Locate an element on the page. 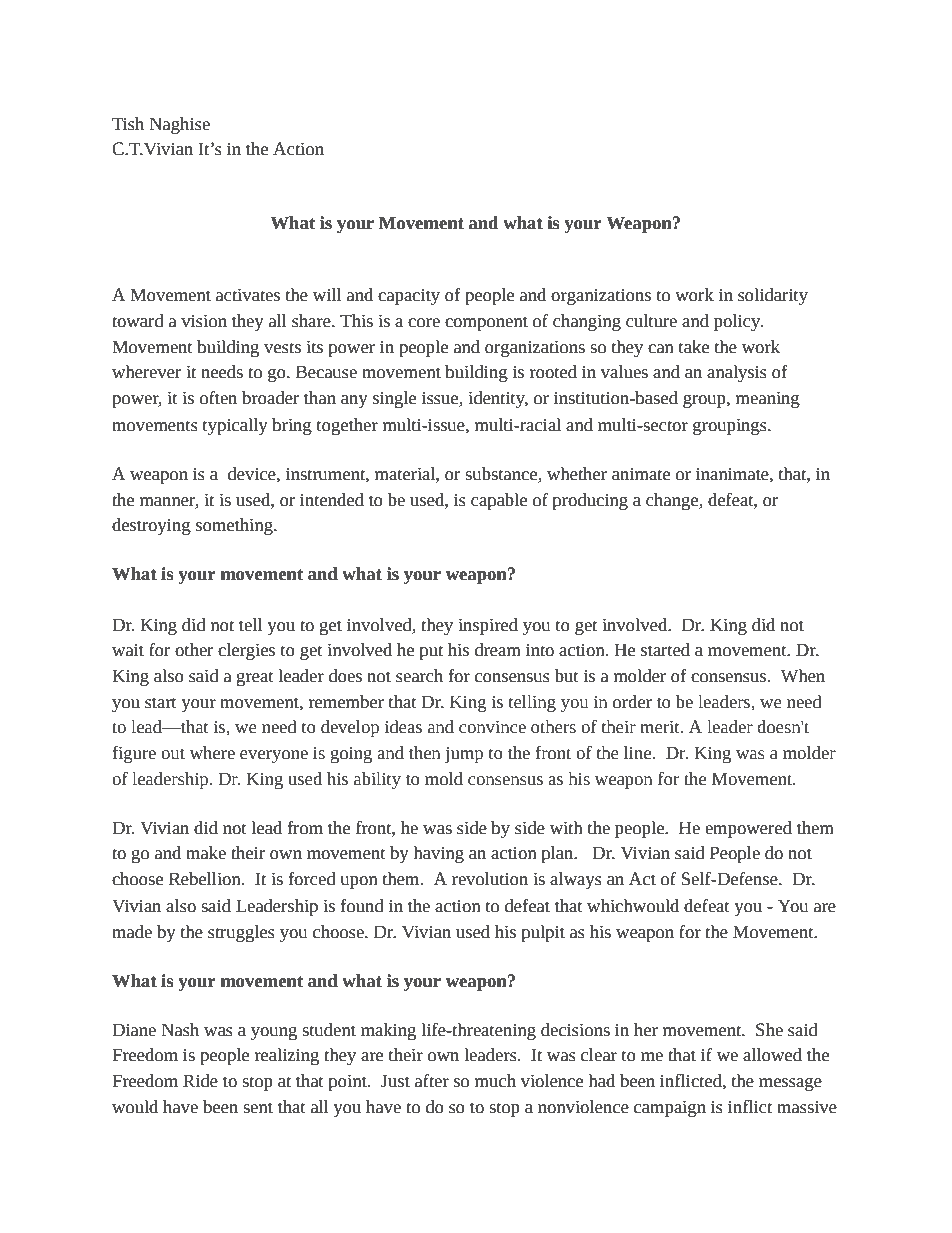 The height and width of the image is (1233, 952). solidarity is located at coordinates (773, 296).
